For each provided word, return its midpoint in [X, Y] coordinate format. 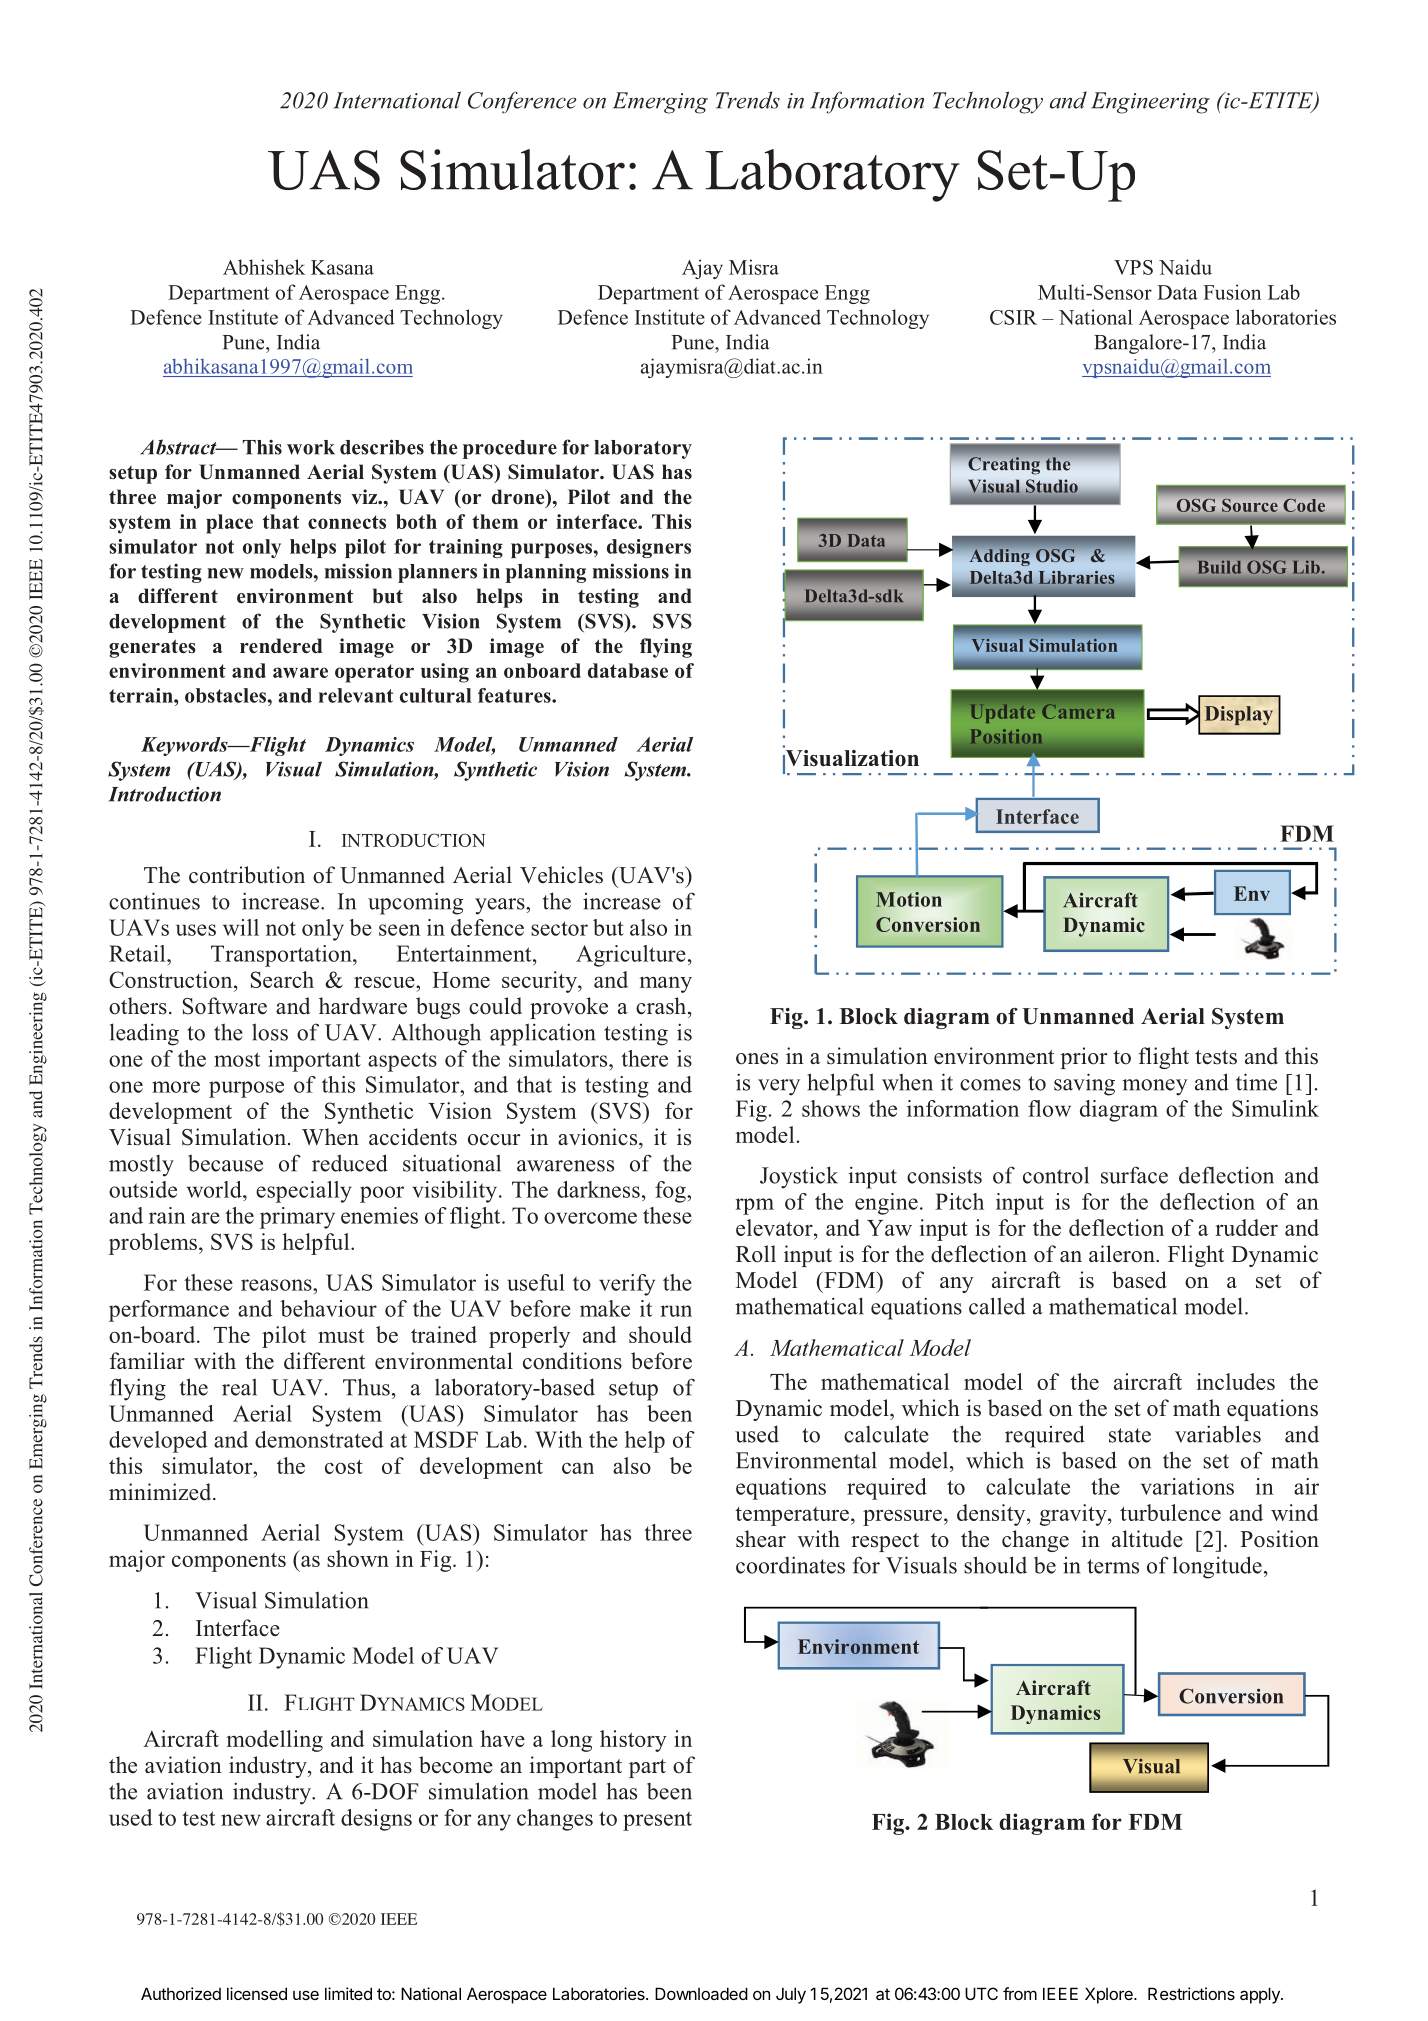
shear [761, 1539]
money [1155, 1087]
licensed [257, 1993]
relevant [356, 695]
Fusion [1232, 292]
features [515, 695]
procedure [510, 449]
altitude [1147, 1539]
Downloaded [701, 1993]
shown [358, 1558]
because [225, 1163]
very [779, 1087]
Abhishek [264, 267]
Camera [1078, 711]
